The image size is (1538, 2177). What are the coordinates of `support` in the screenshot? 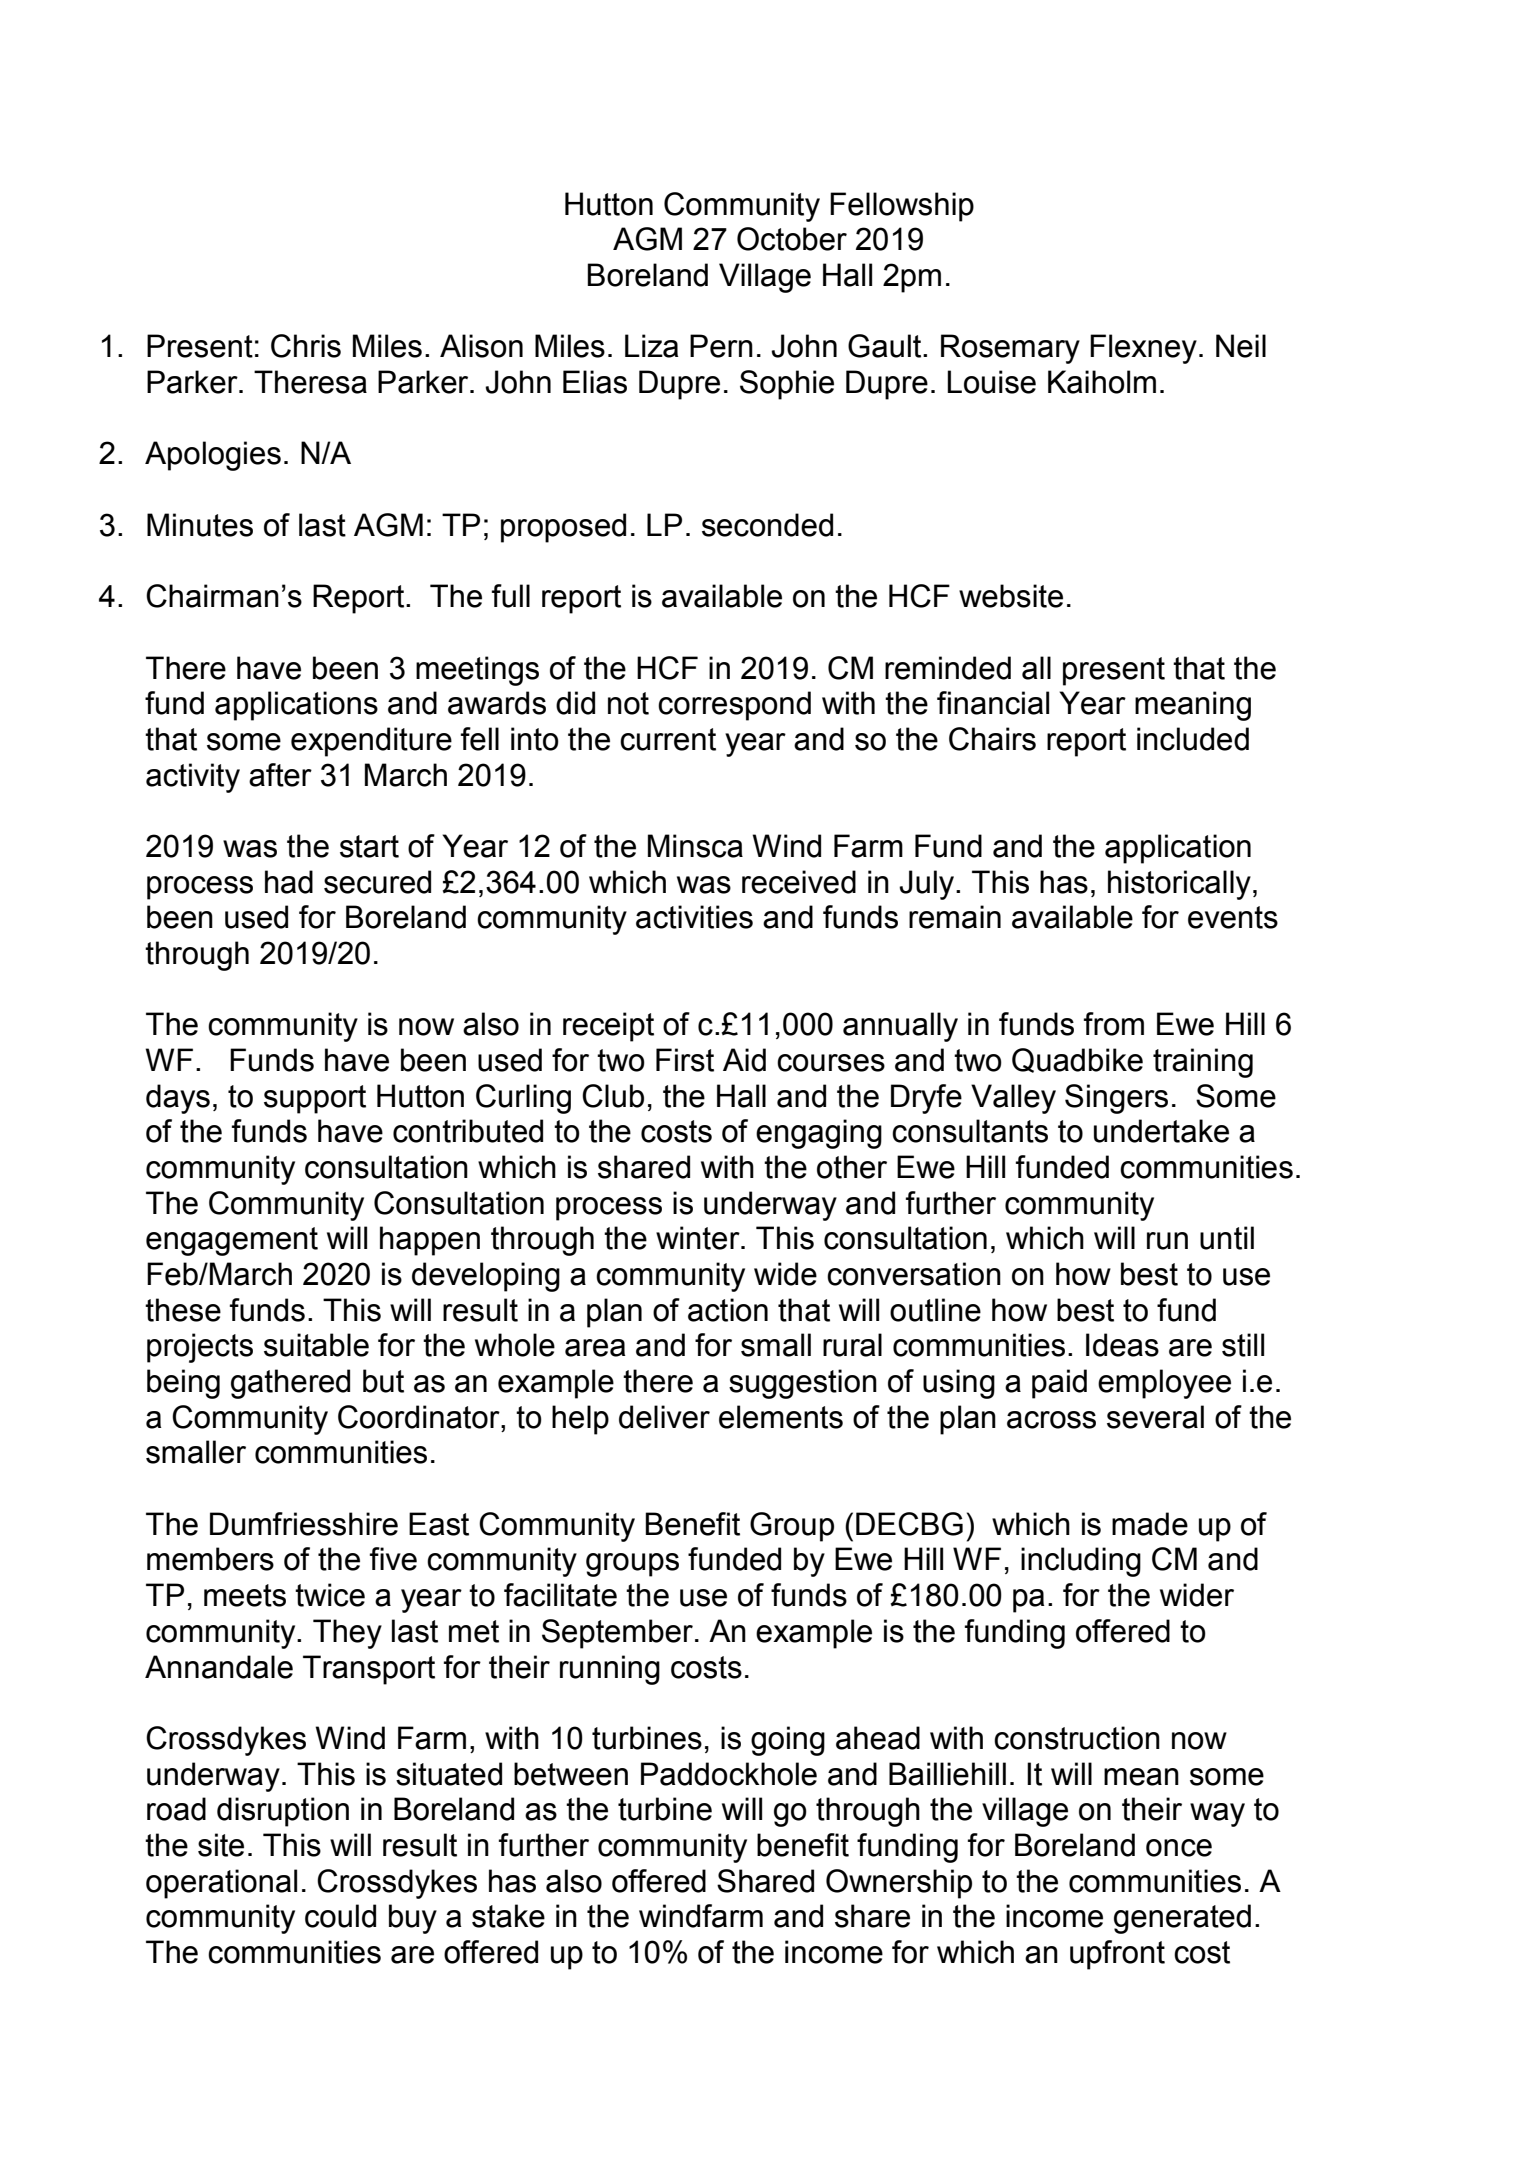 It's located at (315, 1099).
